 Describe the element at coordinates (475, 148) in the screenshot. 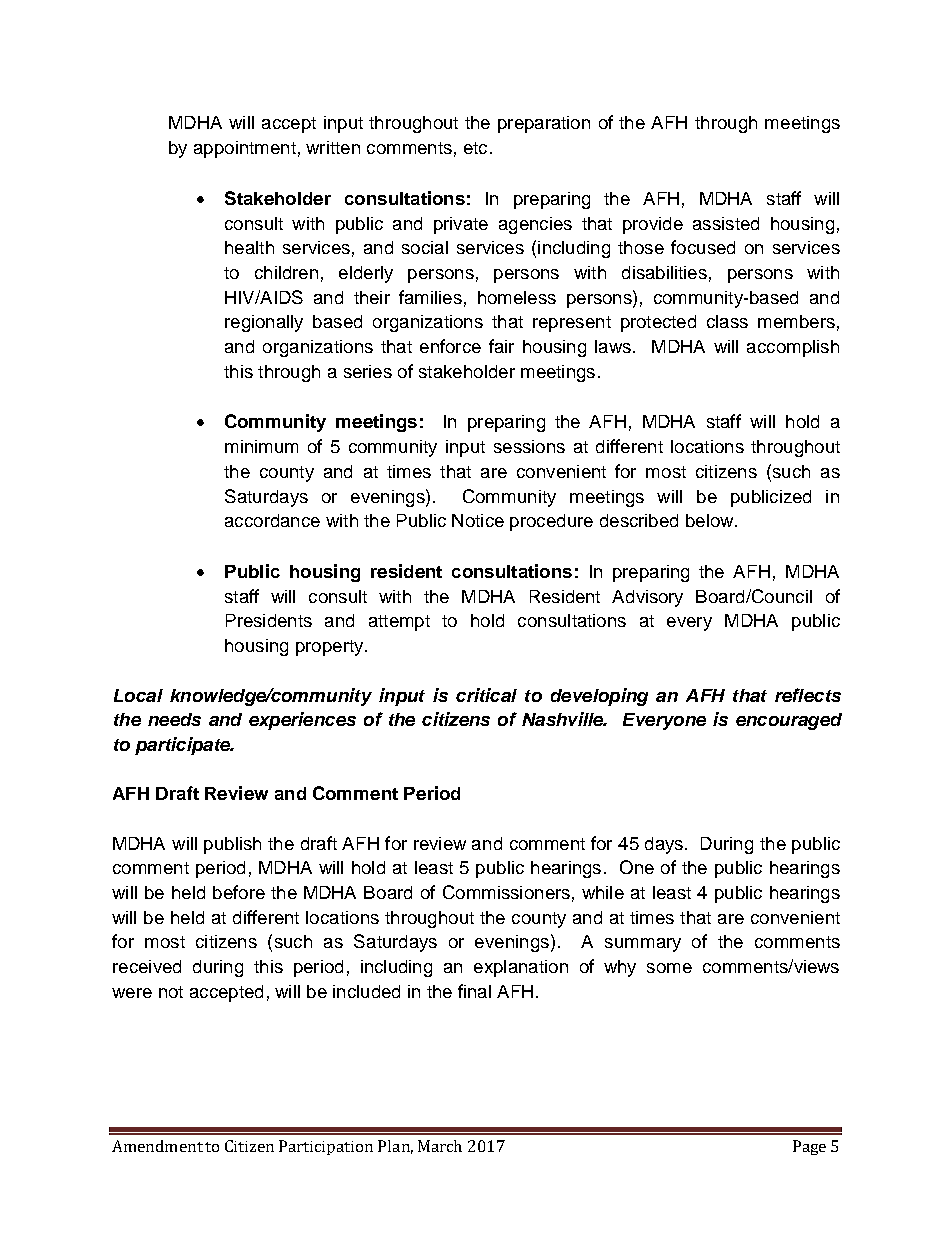

I see `etc` at that location.
